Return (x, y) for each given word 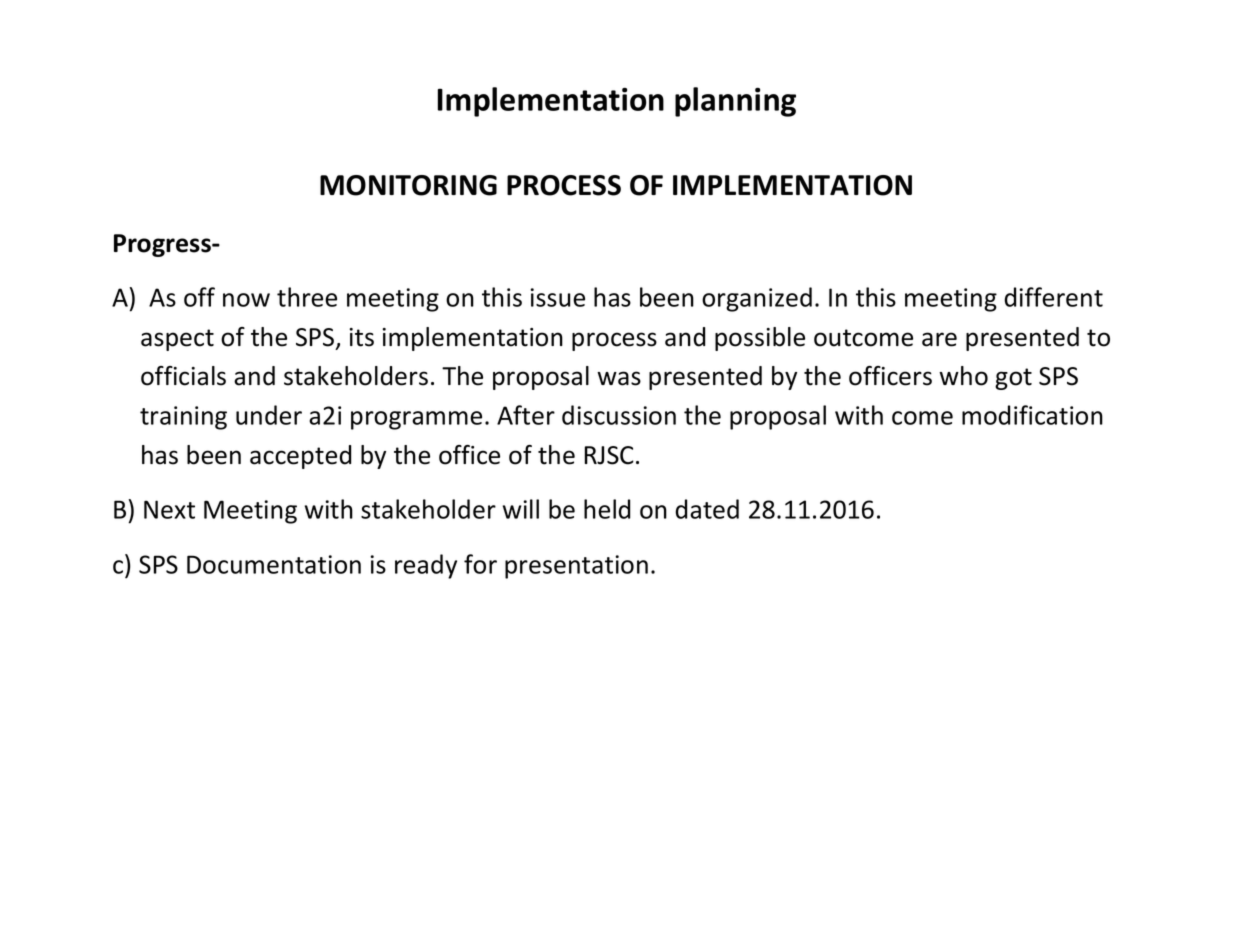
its (362, 337)
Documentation (274, 564)
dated (707, 509)
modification (1032, 415)
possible (760, 339)
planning (735, 102)
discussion (619, 415)
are (939, 339)
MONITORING (408, 185)
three (307, 297)
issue (557, 297)
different (1053, 297)
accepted (300, 457)
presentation (576, 567)
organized (757, 299)
